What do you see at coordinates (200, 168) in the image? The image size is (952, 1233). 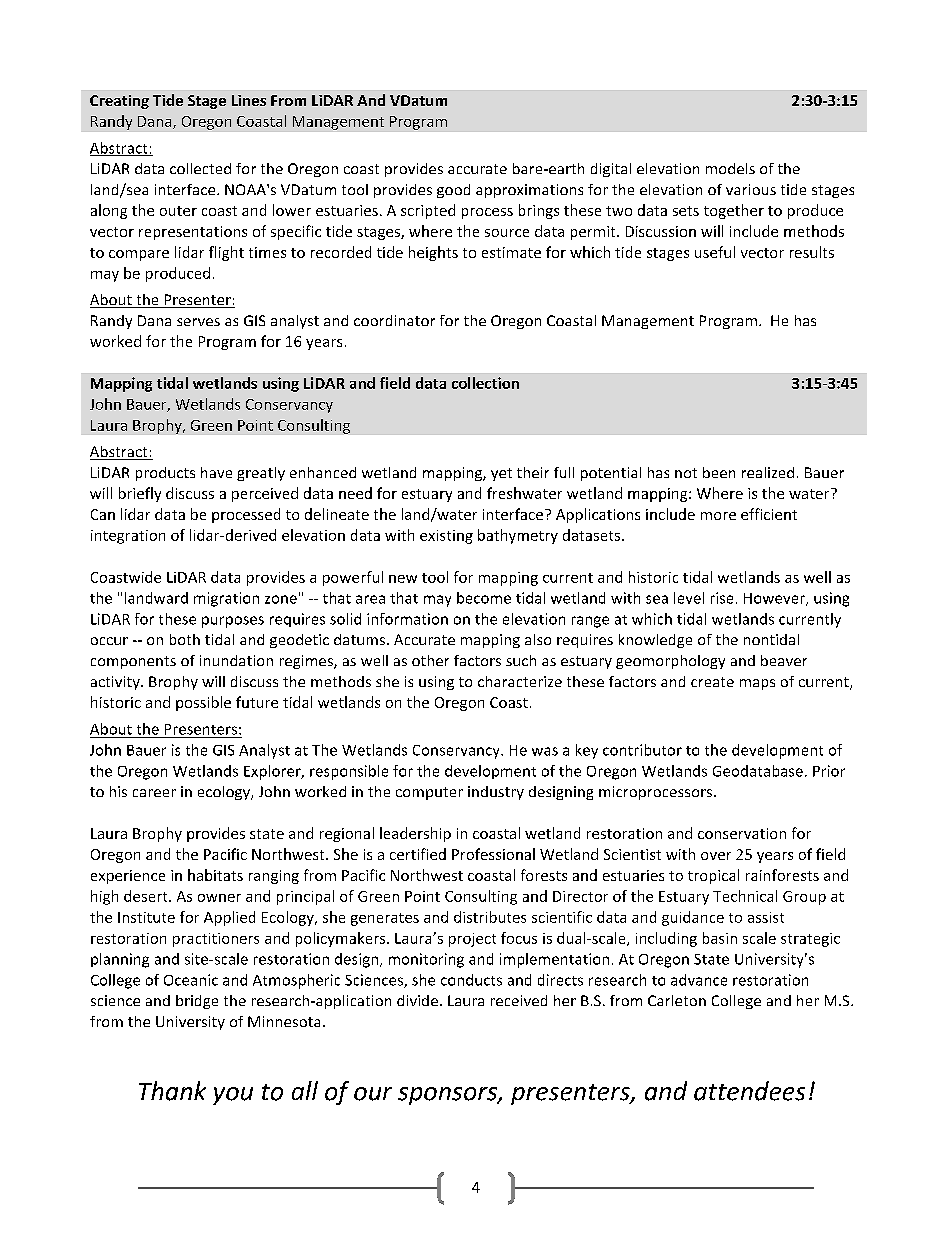 I see `collected` at bounding box center [200, 168].
